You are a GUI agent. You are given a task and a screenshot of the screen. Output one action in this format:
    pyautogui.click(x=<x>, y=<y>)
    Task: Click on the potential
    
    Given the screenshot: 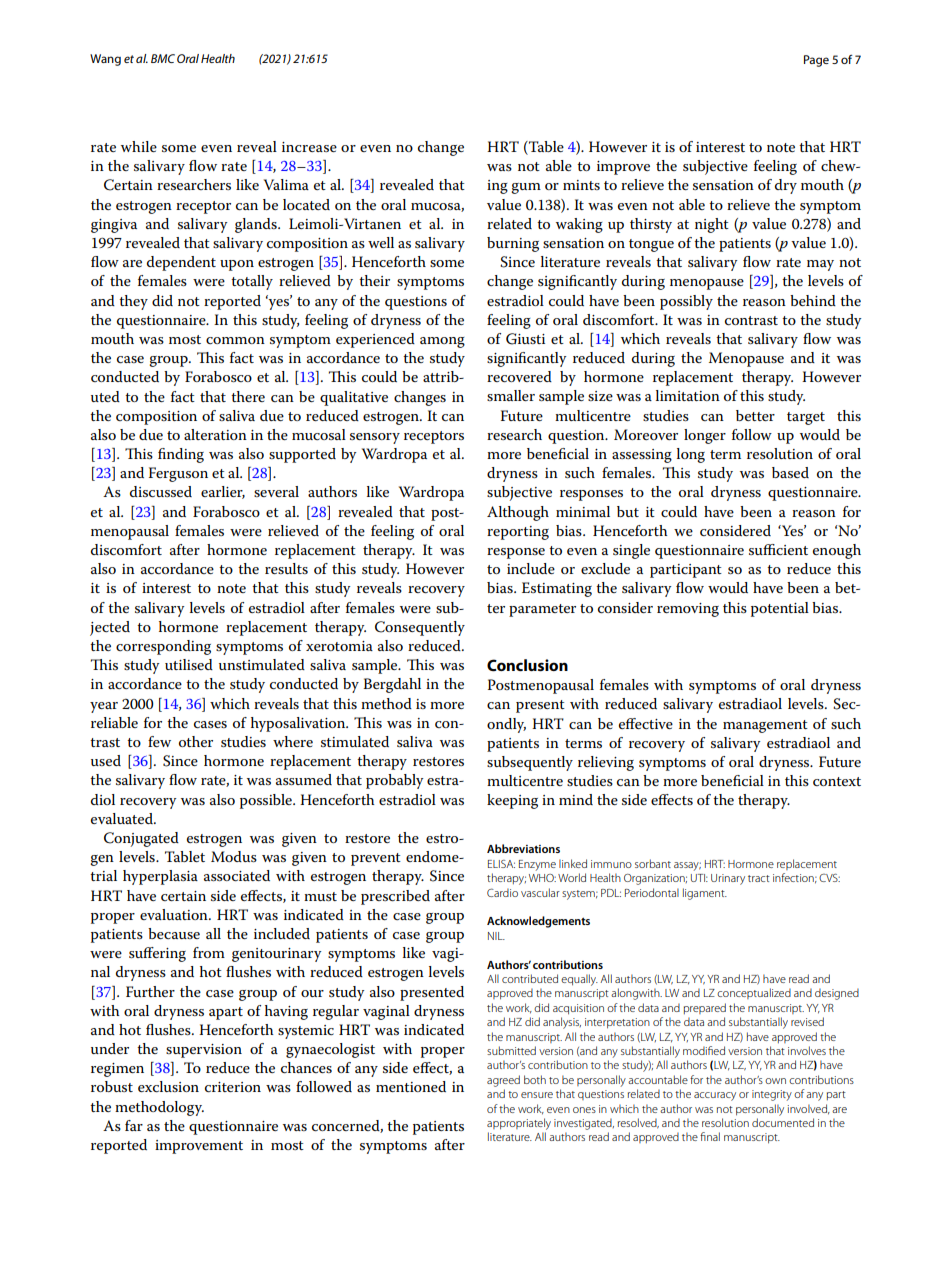 What is the action you would take?
    pyautogui.click(x=780, y=609)
